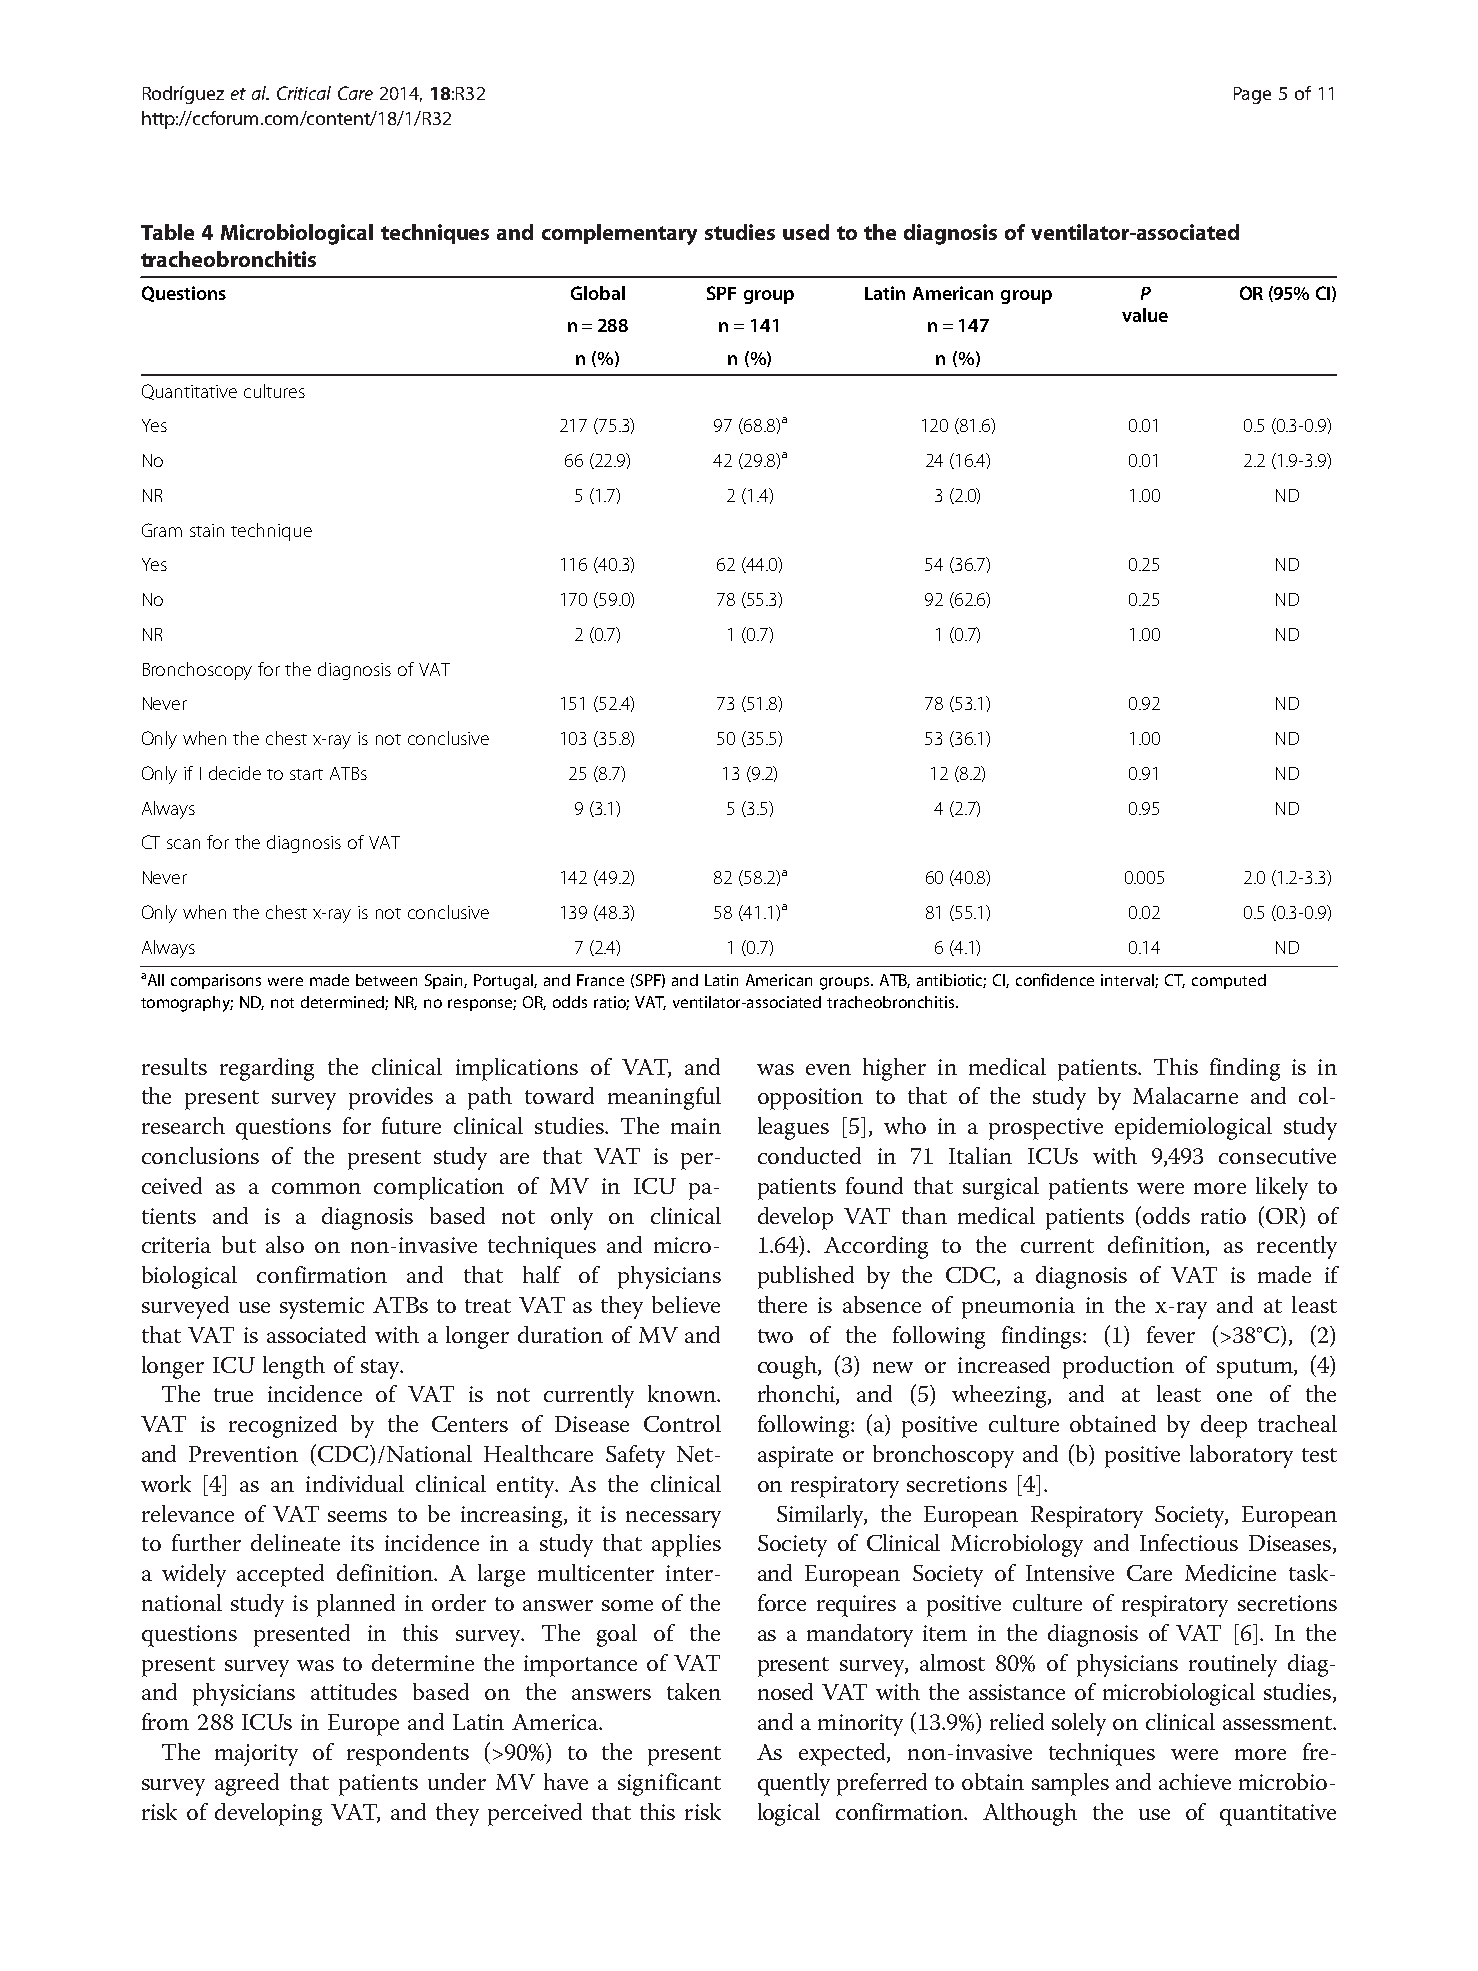  I want to click on Critical, so click(304, 93).
